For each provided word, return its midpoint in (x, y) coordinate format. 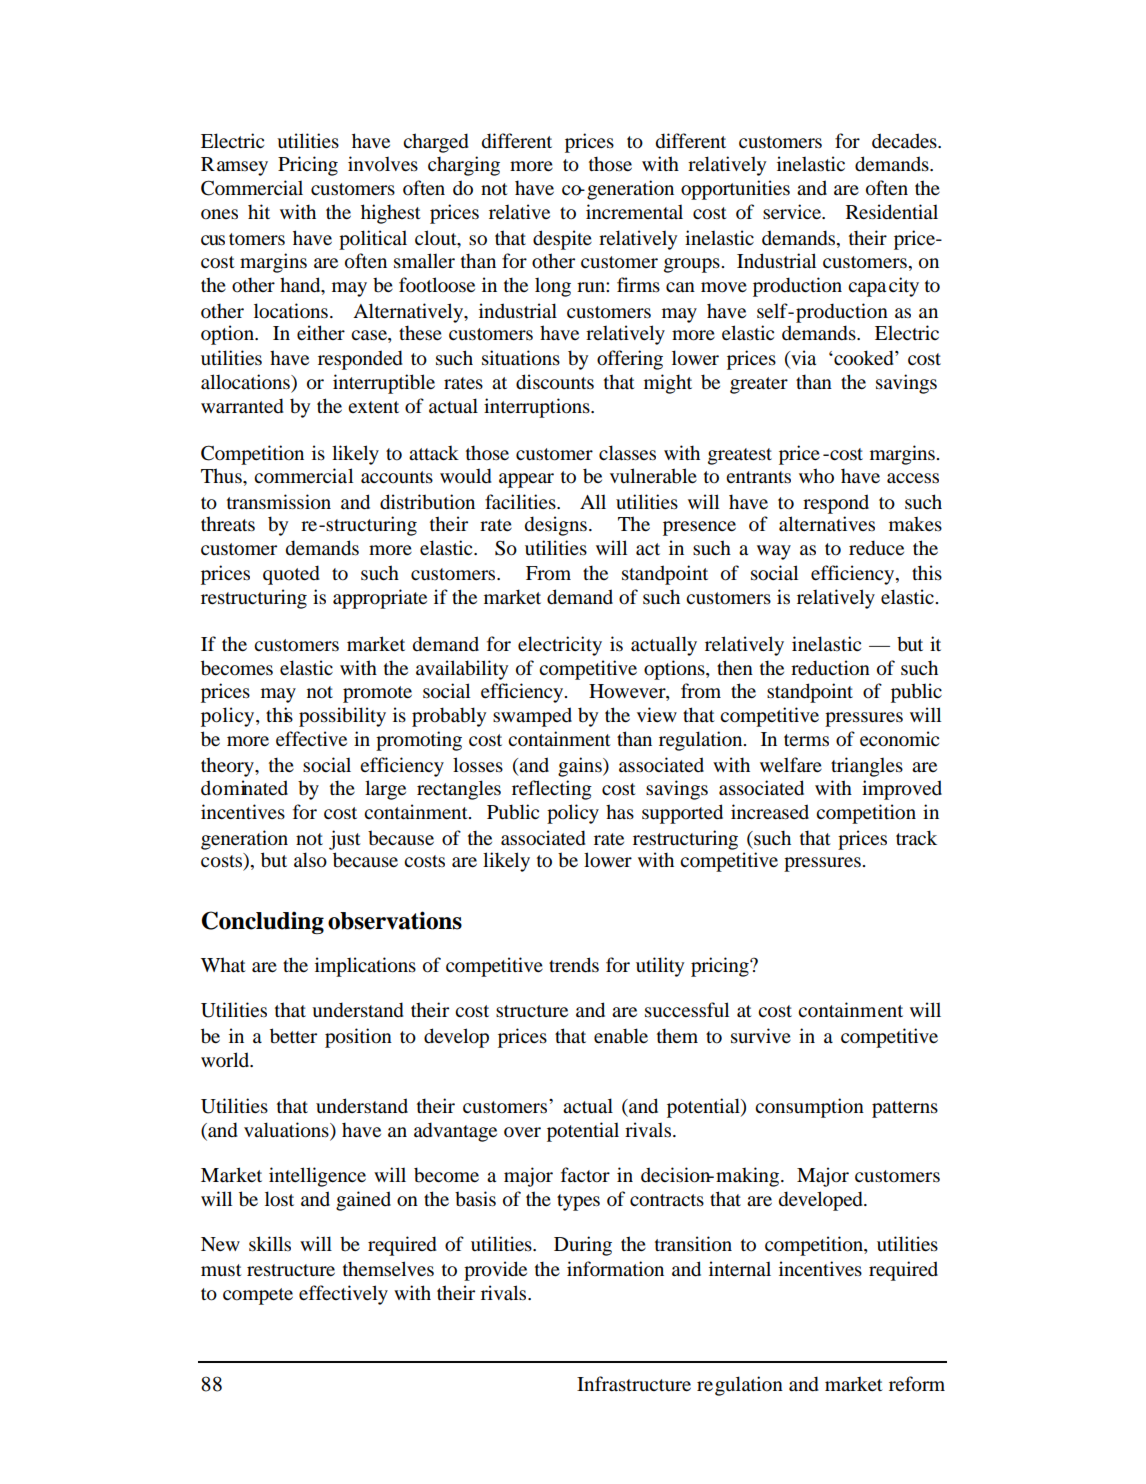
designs (556, 526)
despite (562, 240)
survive (761, 1035)
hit (259, 211)
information (615, 1269)
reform (917, 1384)
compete (258, 1296)
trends (574, 965)
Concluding (262, 922)
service (793, 212)
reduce (876, 548)
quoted (291, 575)
